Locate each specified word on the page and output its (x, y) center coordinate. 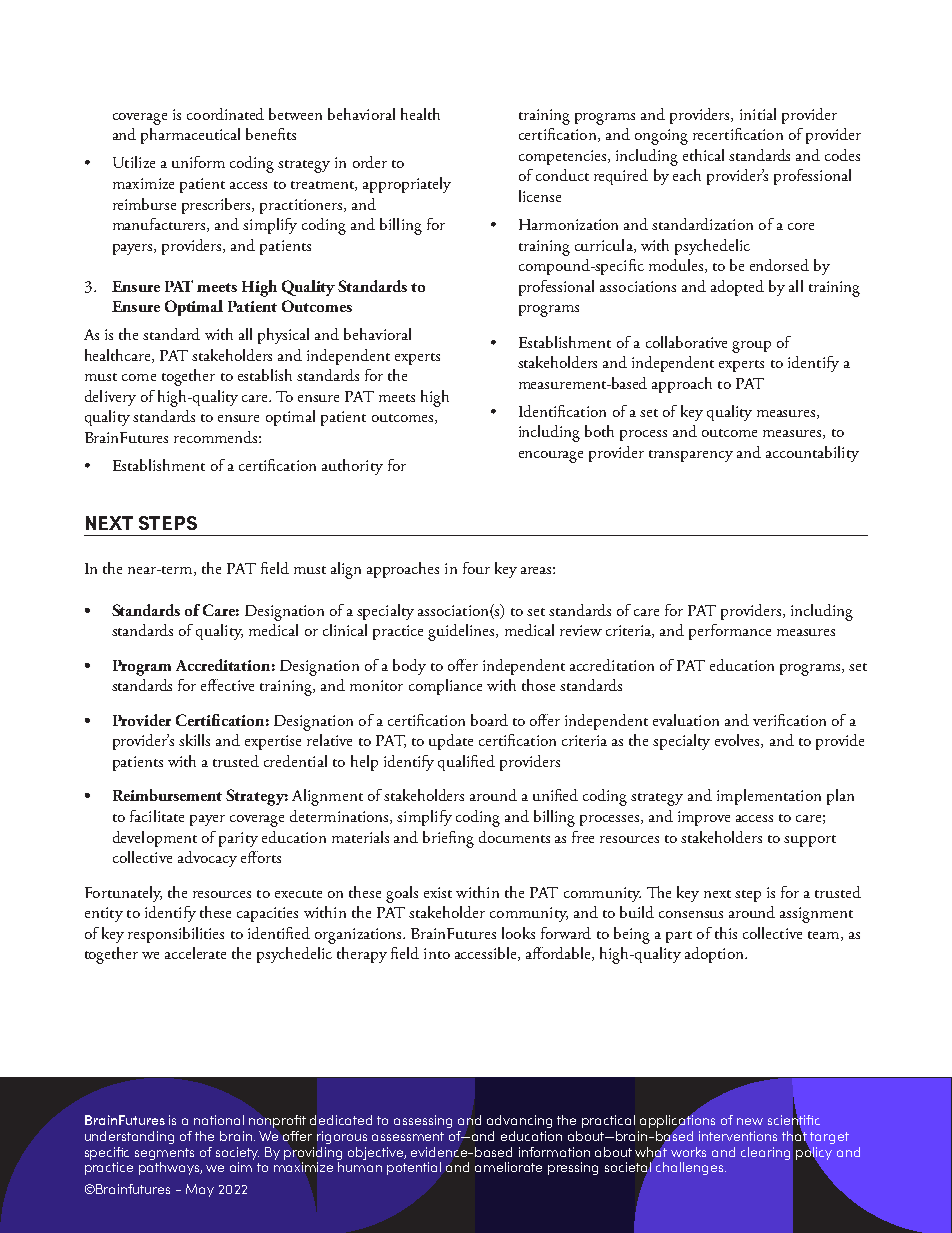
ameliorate (508, 1167)
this (726, 933)
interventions (738, 1136)
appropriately (407, 185)
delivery (110, 398)
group (751, 347)
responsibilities (176, 935)
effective (227, 685)
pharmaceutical (190, 136)
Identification (562, 411)
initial (758, 114)
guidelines (462, 632)
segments (164, 1154)
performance (730, 632)
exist (438, 892)
